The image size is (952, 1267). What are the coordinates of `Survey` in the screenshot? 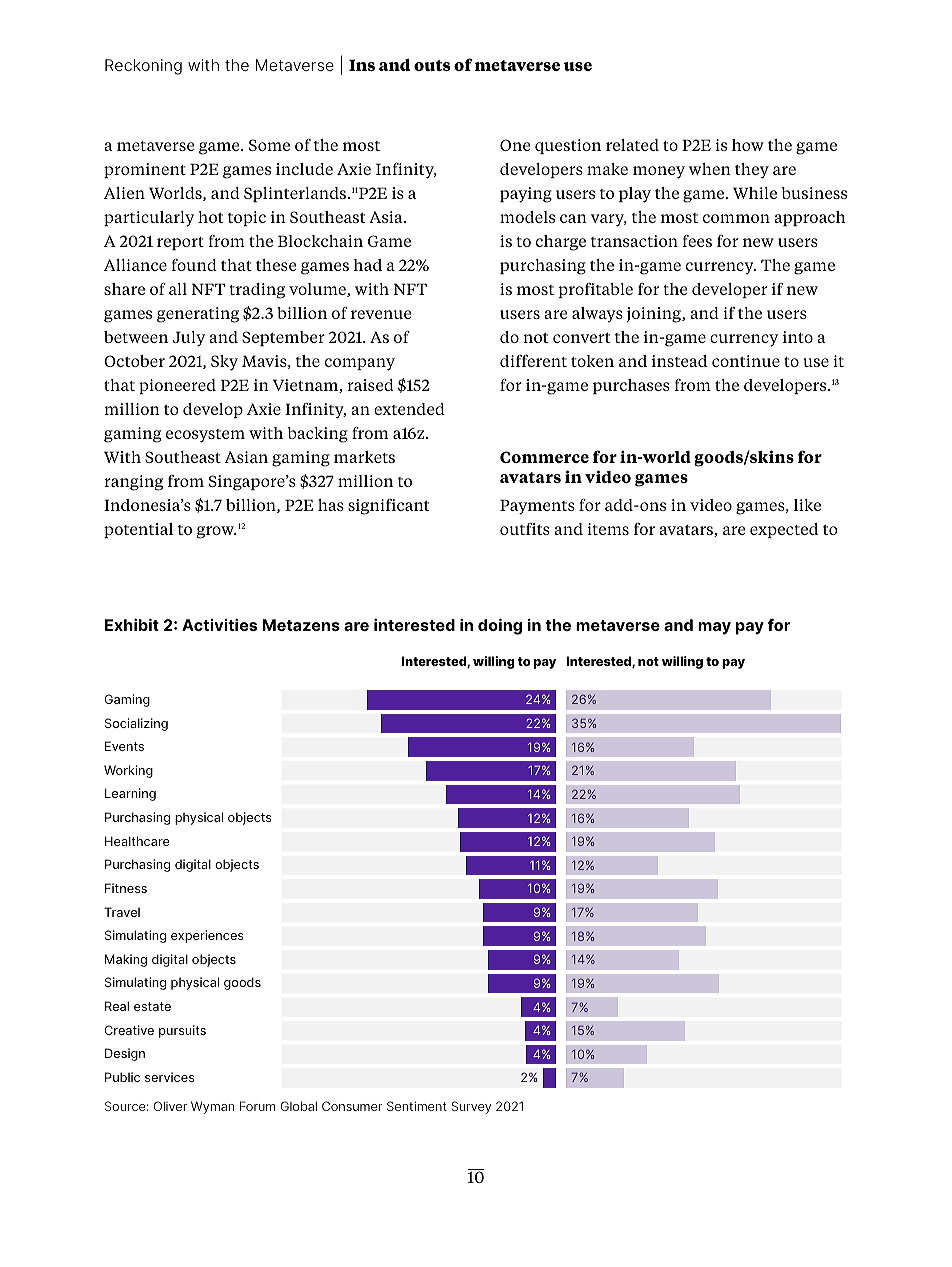 It's located at (471, 1107).
